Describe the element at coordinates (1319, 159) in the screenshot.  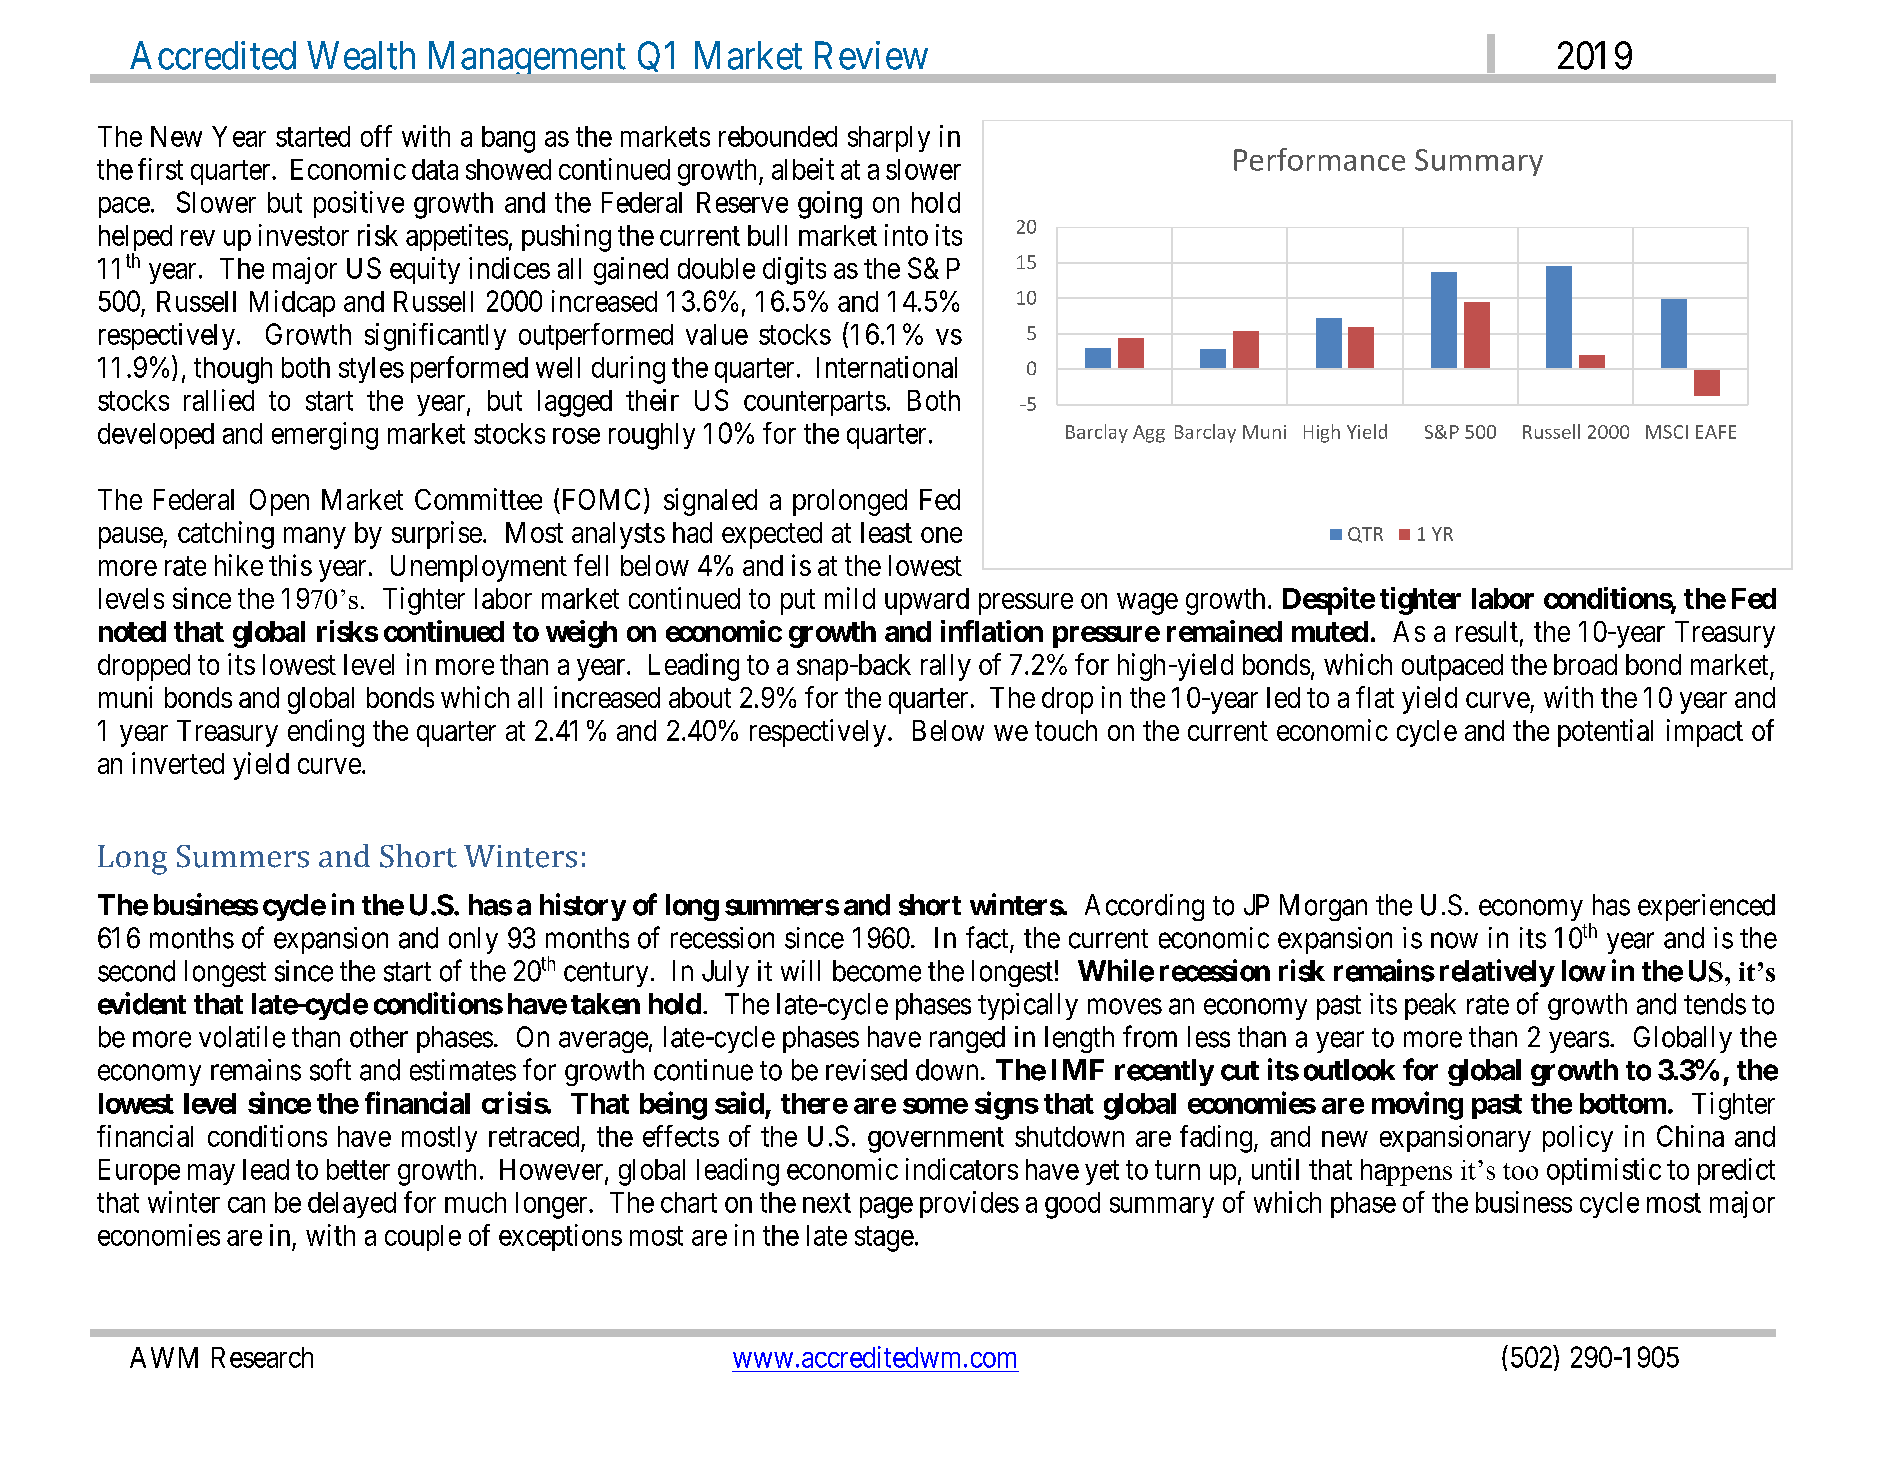
I see `Performance` at that location.
